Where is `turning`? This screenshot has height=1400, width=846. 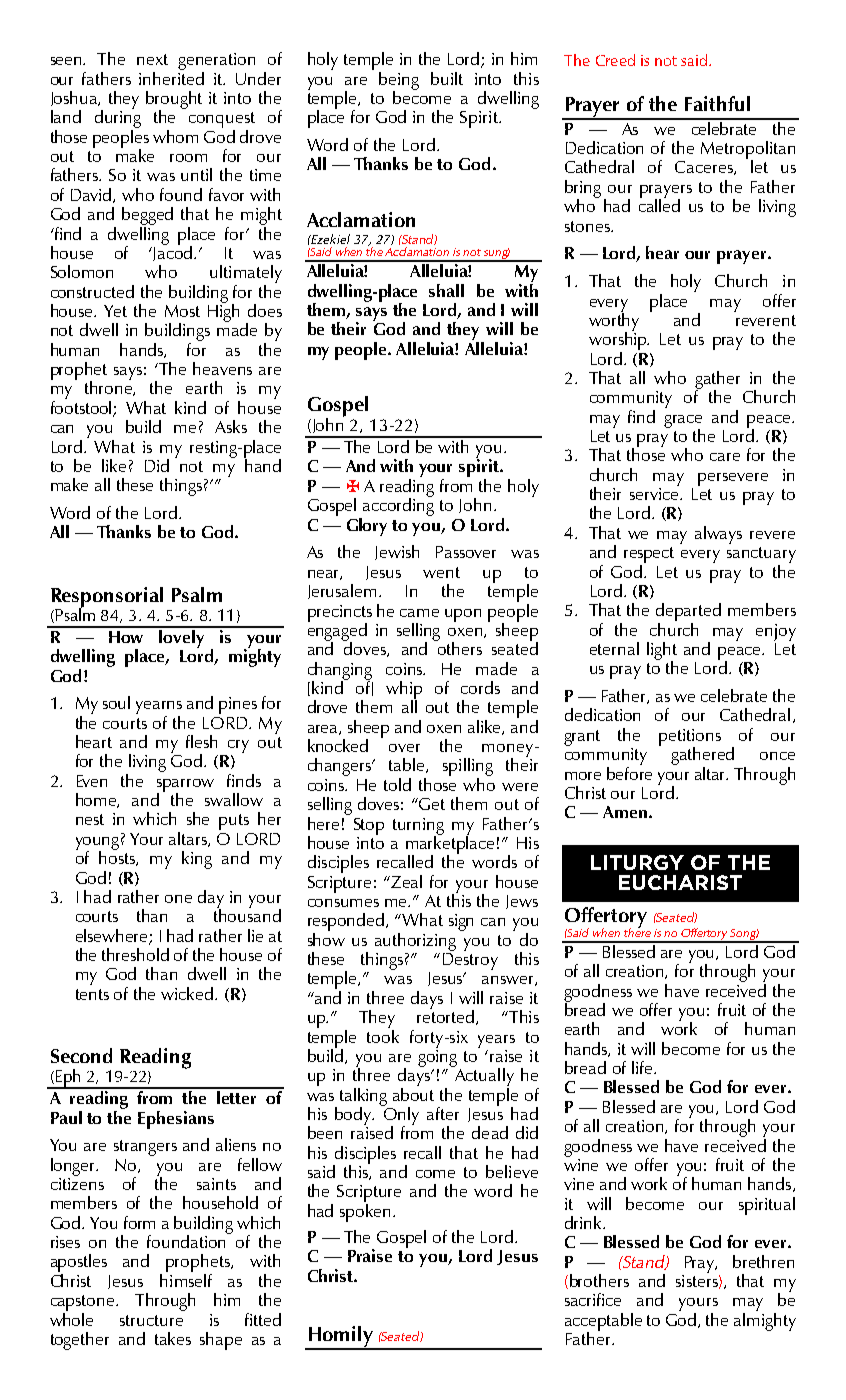
turning is located at coordinates (418, 827).
